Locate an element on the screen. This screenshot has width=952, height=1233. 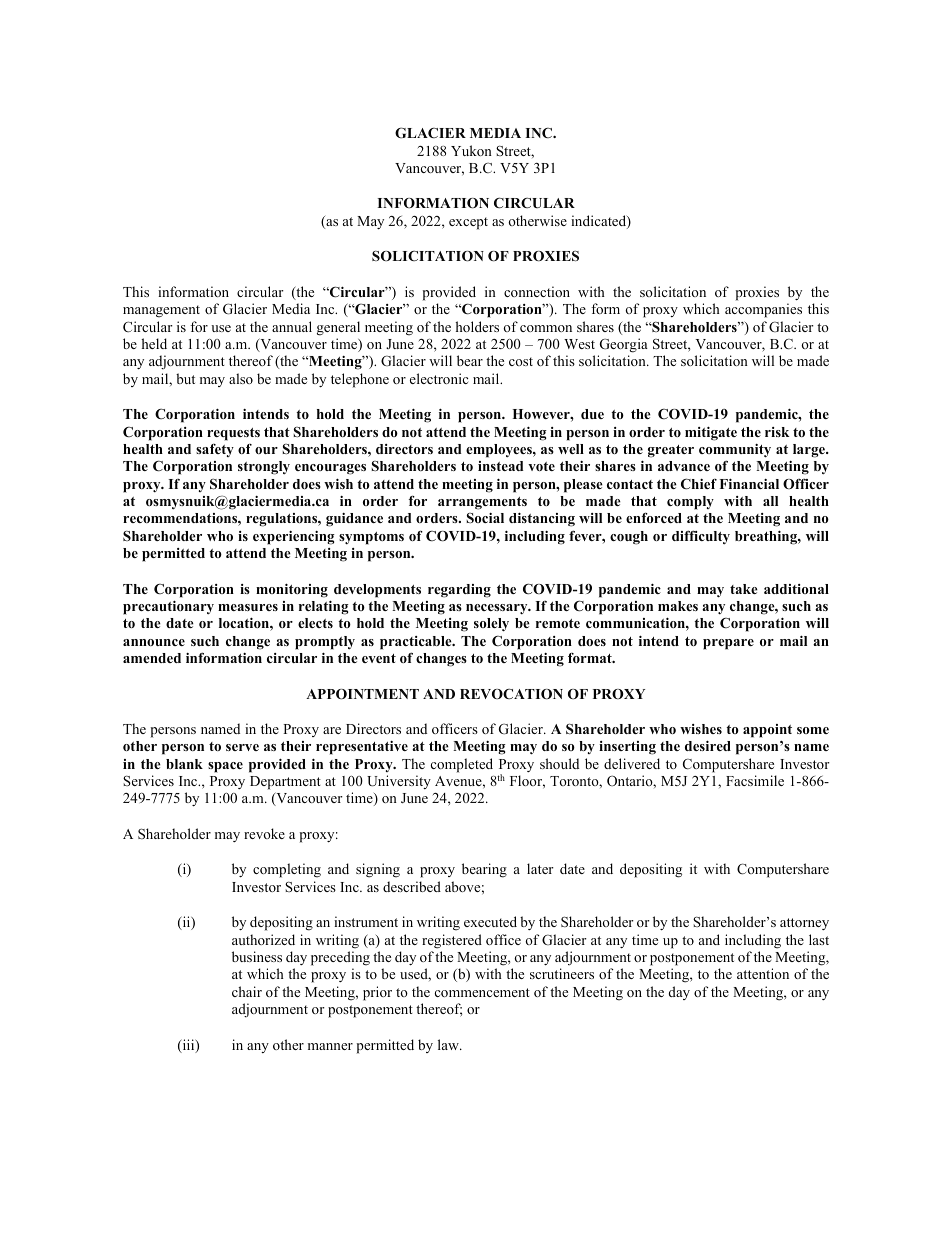
chair is located at coordinates (247, 991).
